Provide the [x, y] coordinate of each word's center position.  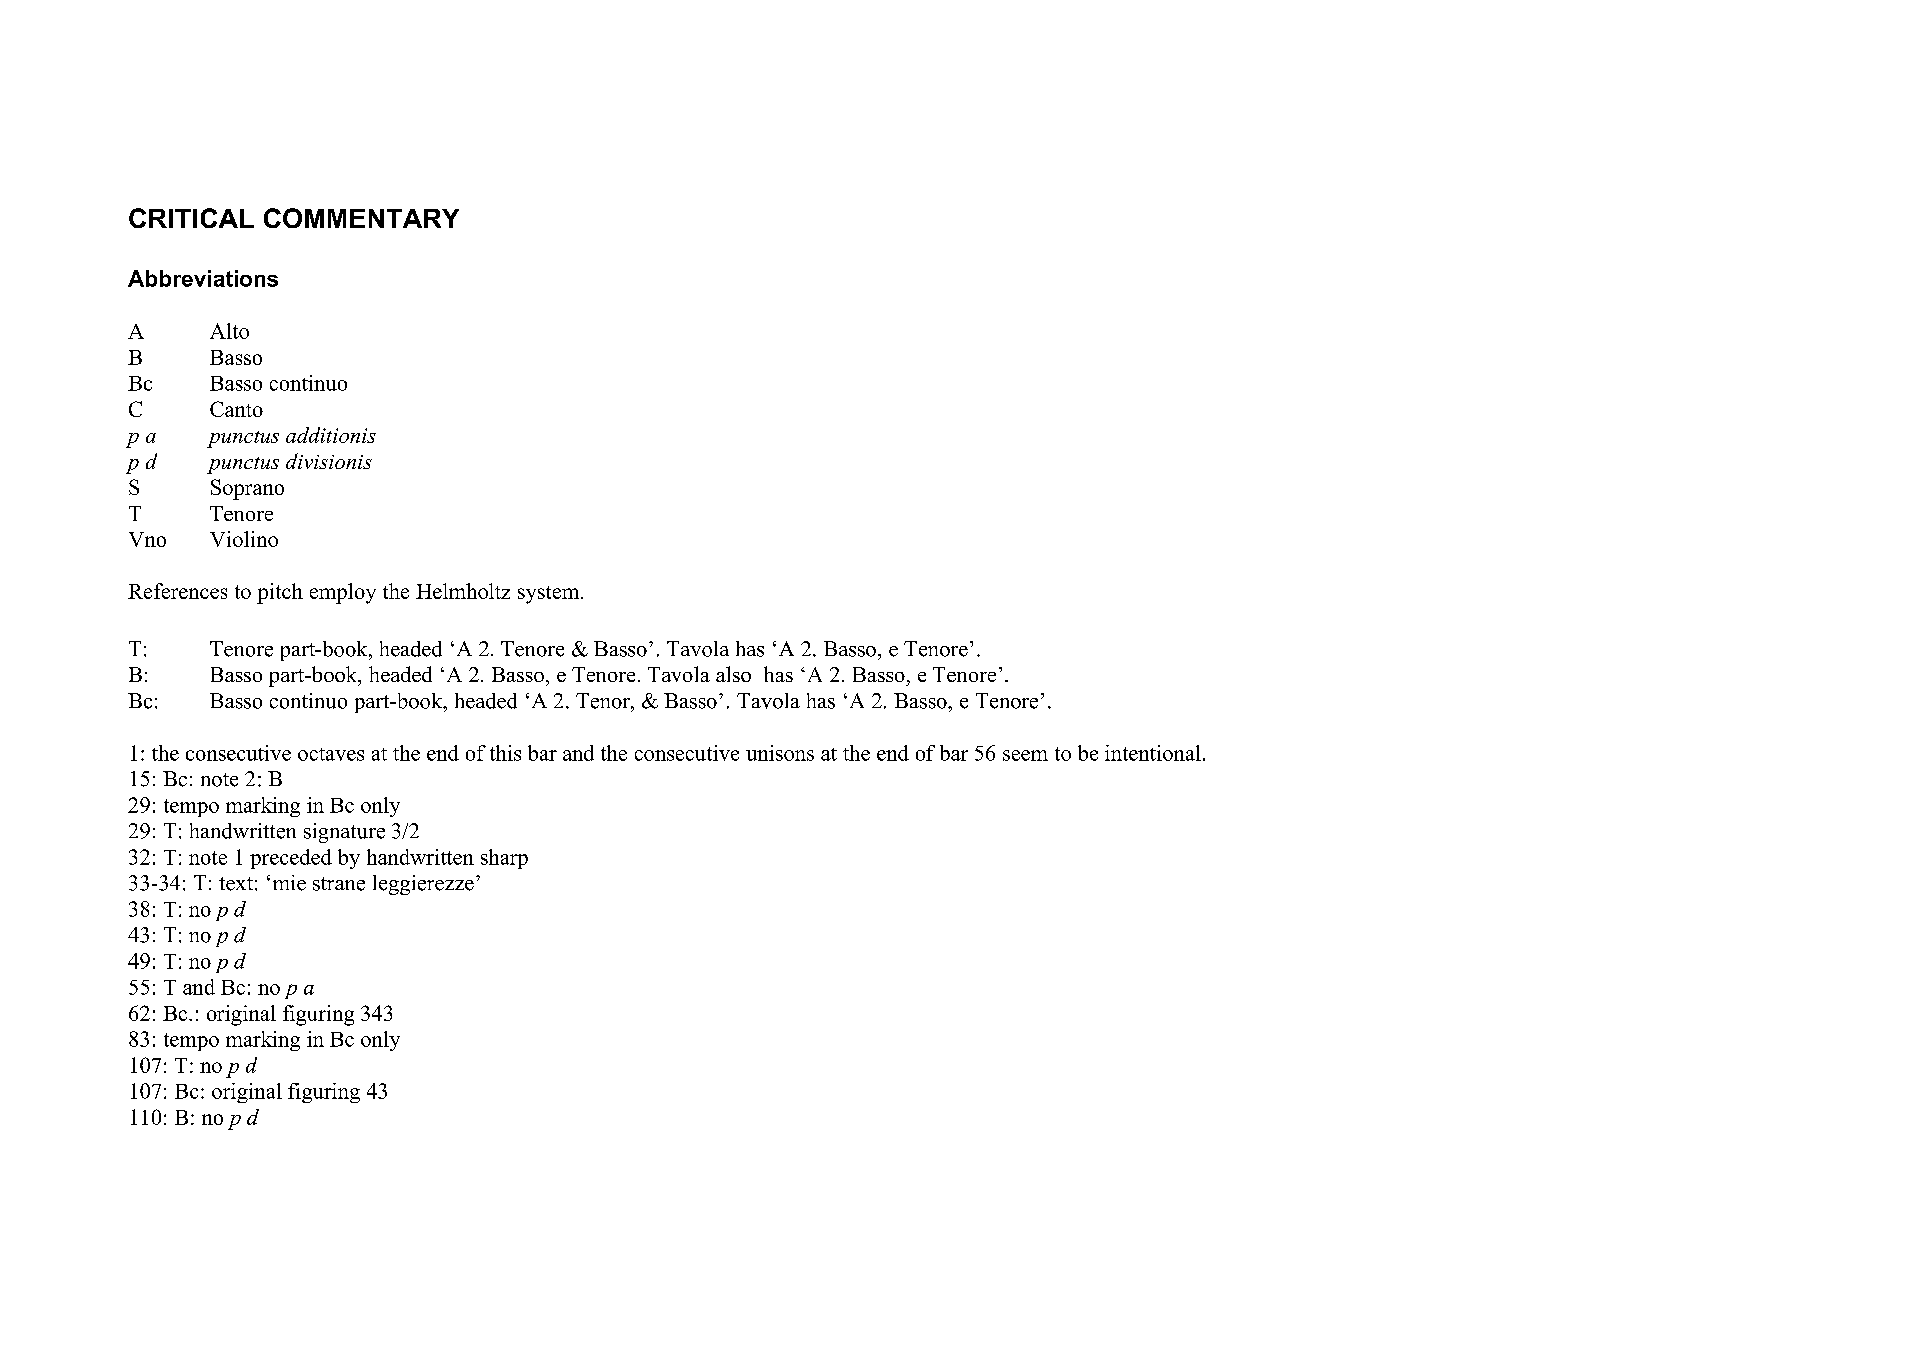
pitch [280, 593]
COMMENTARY [361, 218]
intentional [1153, 753]
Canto [236, 409]
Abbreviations [203, 278]
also [733, 674]
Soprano [247, 489]
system [550, 595]
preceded [291, 859]
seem [1025, 755]
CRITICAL [191, 218]
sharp [504, 859]
